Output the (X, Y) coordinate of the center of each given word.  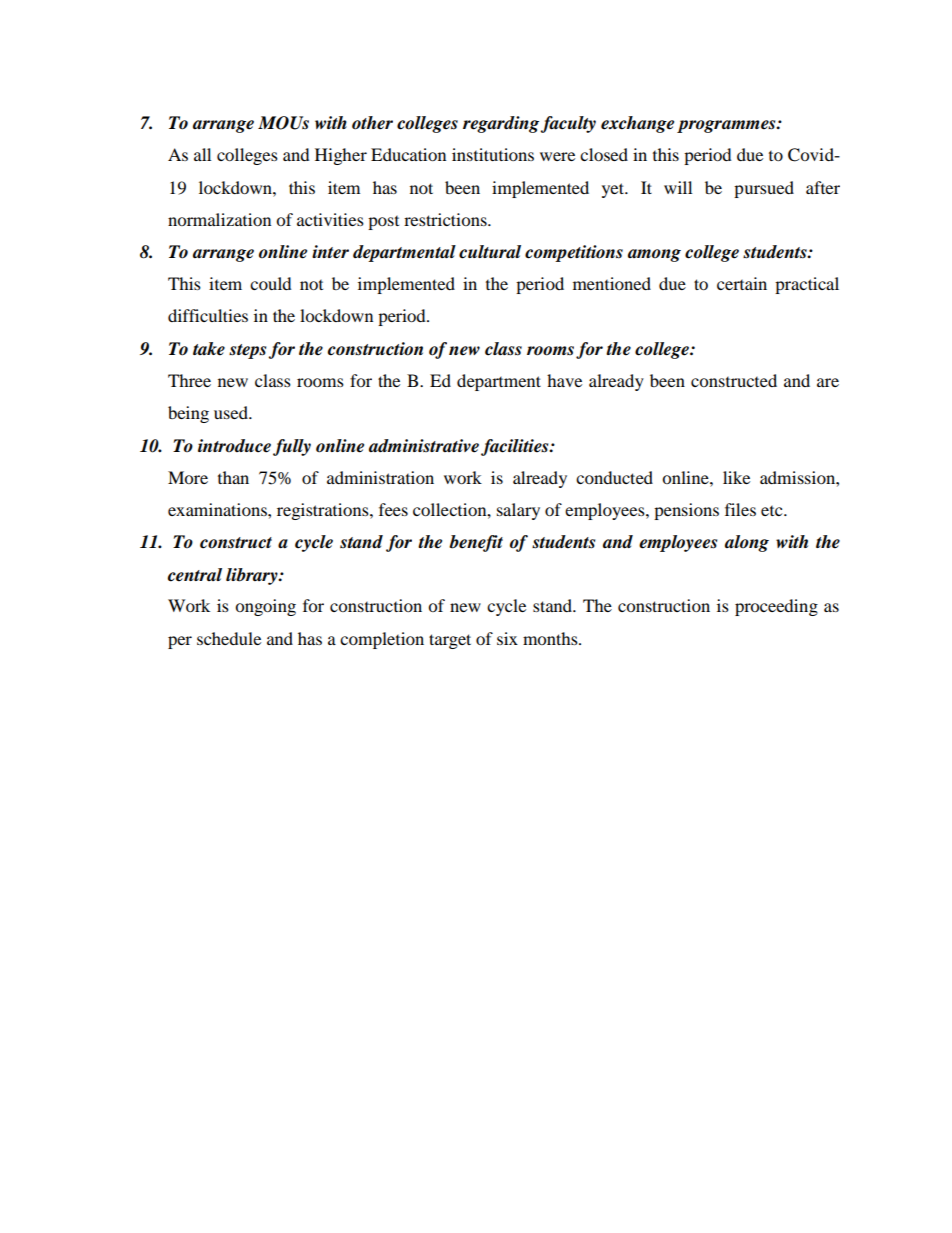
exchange (637, 124)
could (271, 283)
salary (518, 511)
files (740, 509)
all (202, 154)
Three (189, 380)
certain (742, 283)
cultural (490, 252)
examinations (218, 509)
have (564, 380)
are (828, 382)
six (507, 638)
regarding (501, 124)
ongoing (265, 607)
